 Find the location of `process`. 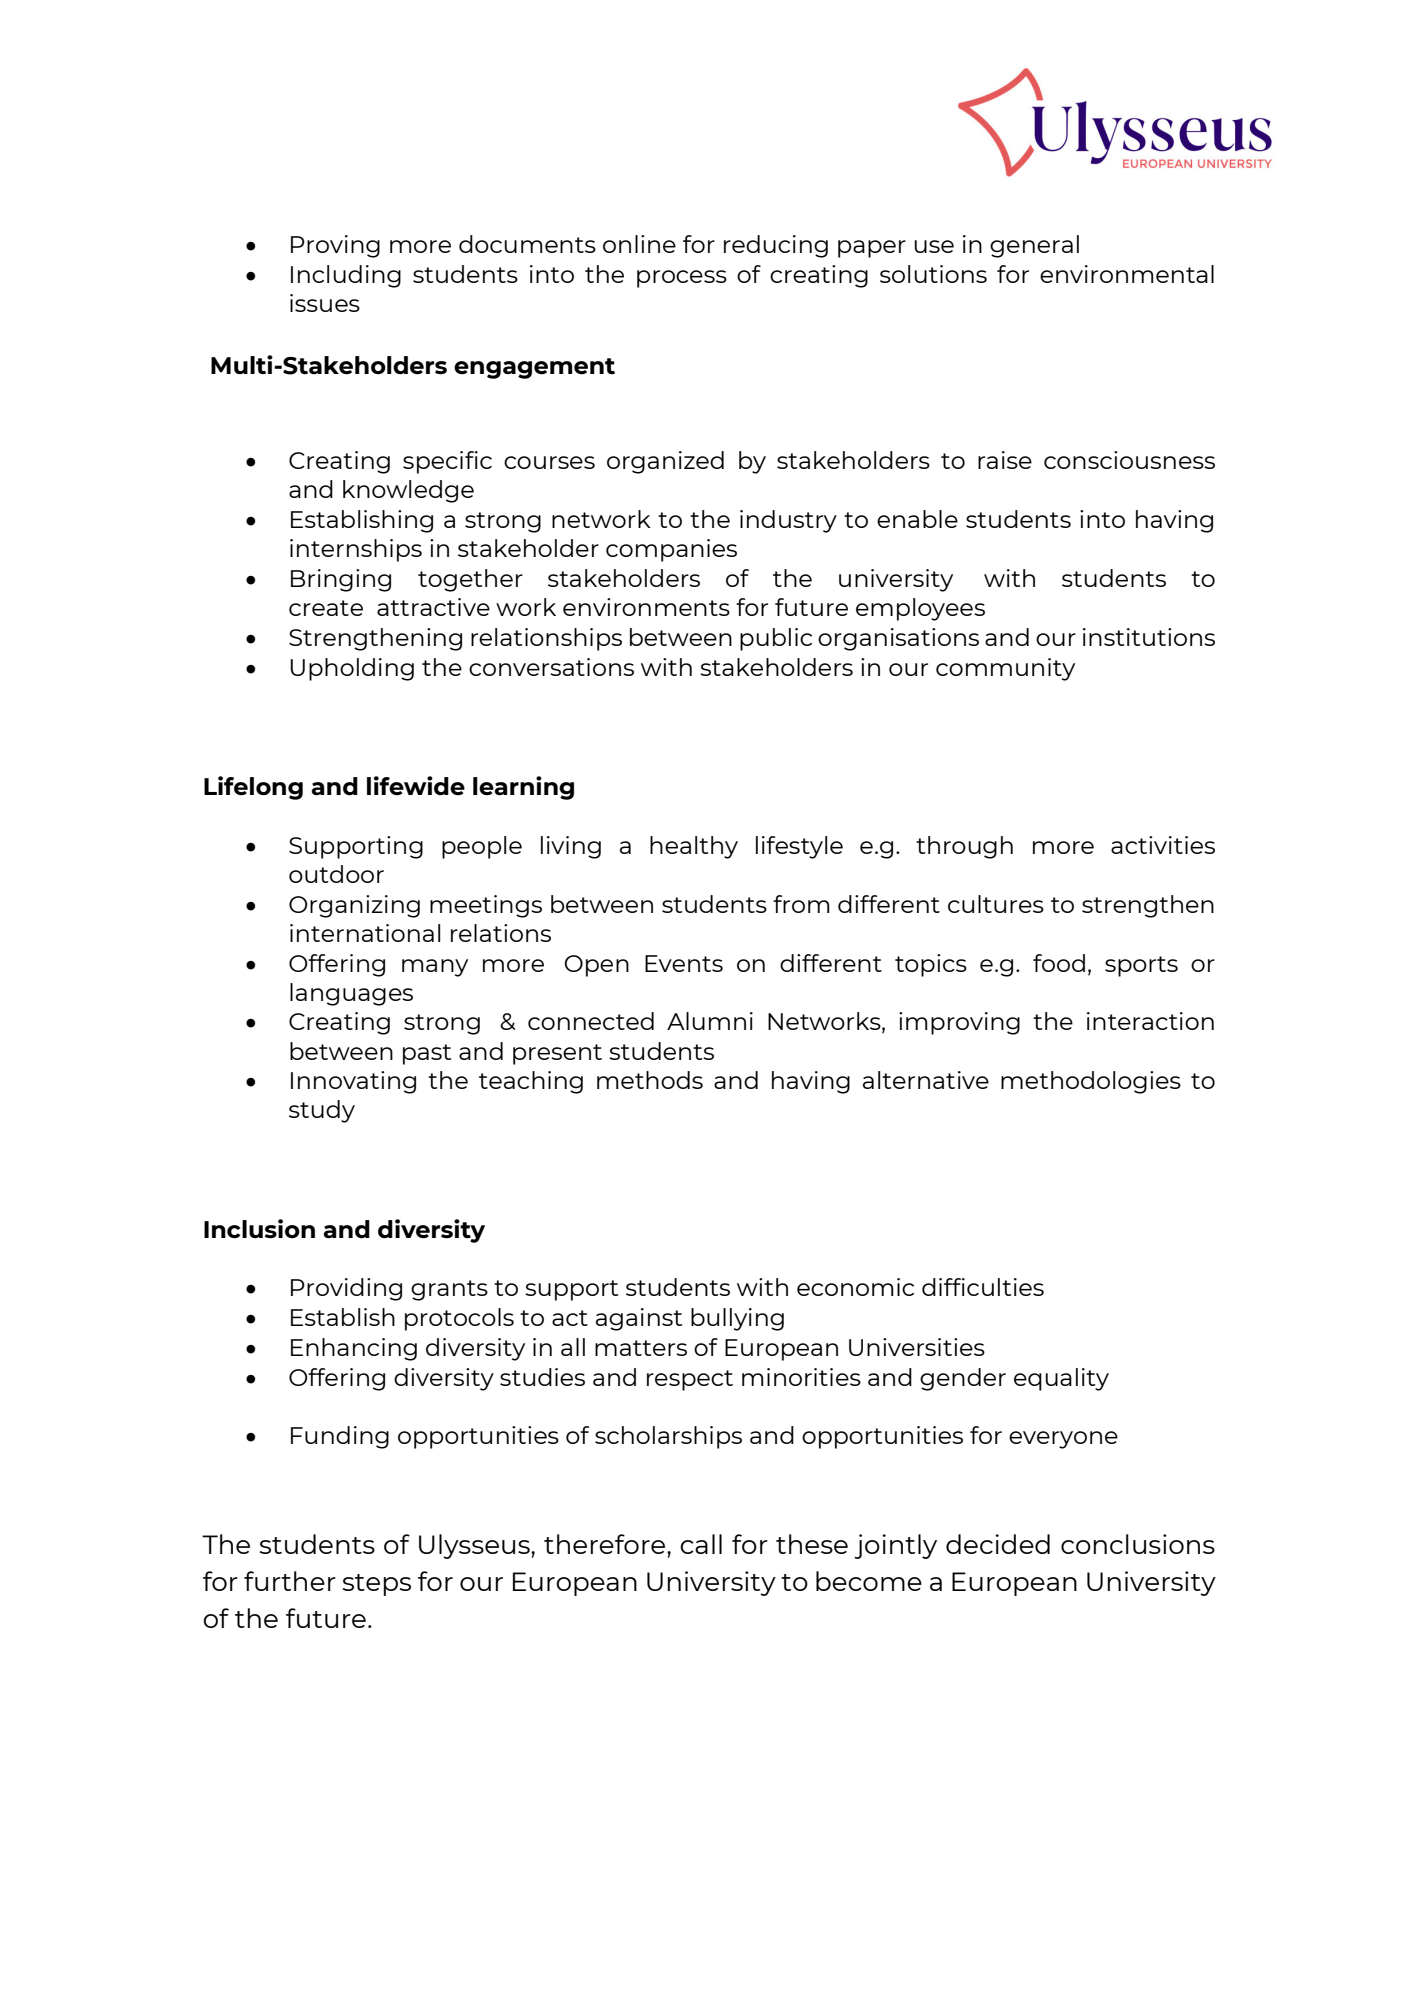

process is located at coordinates (682, 279).
